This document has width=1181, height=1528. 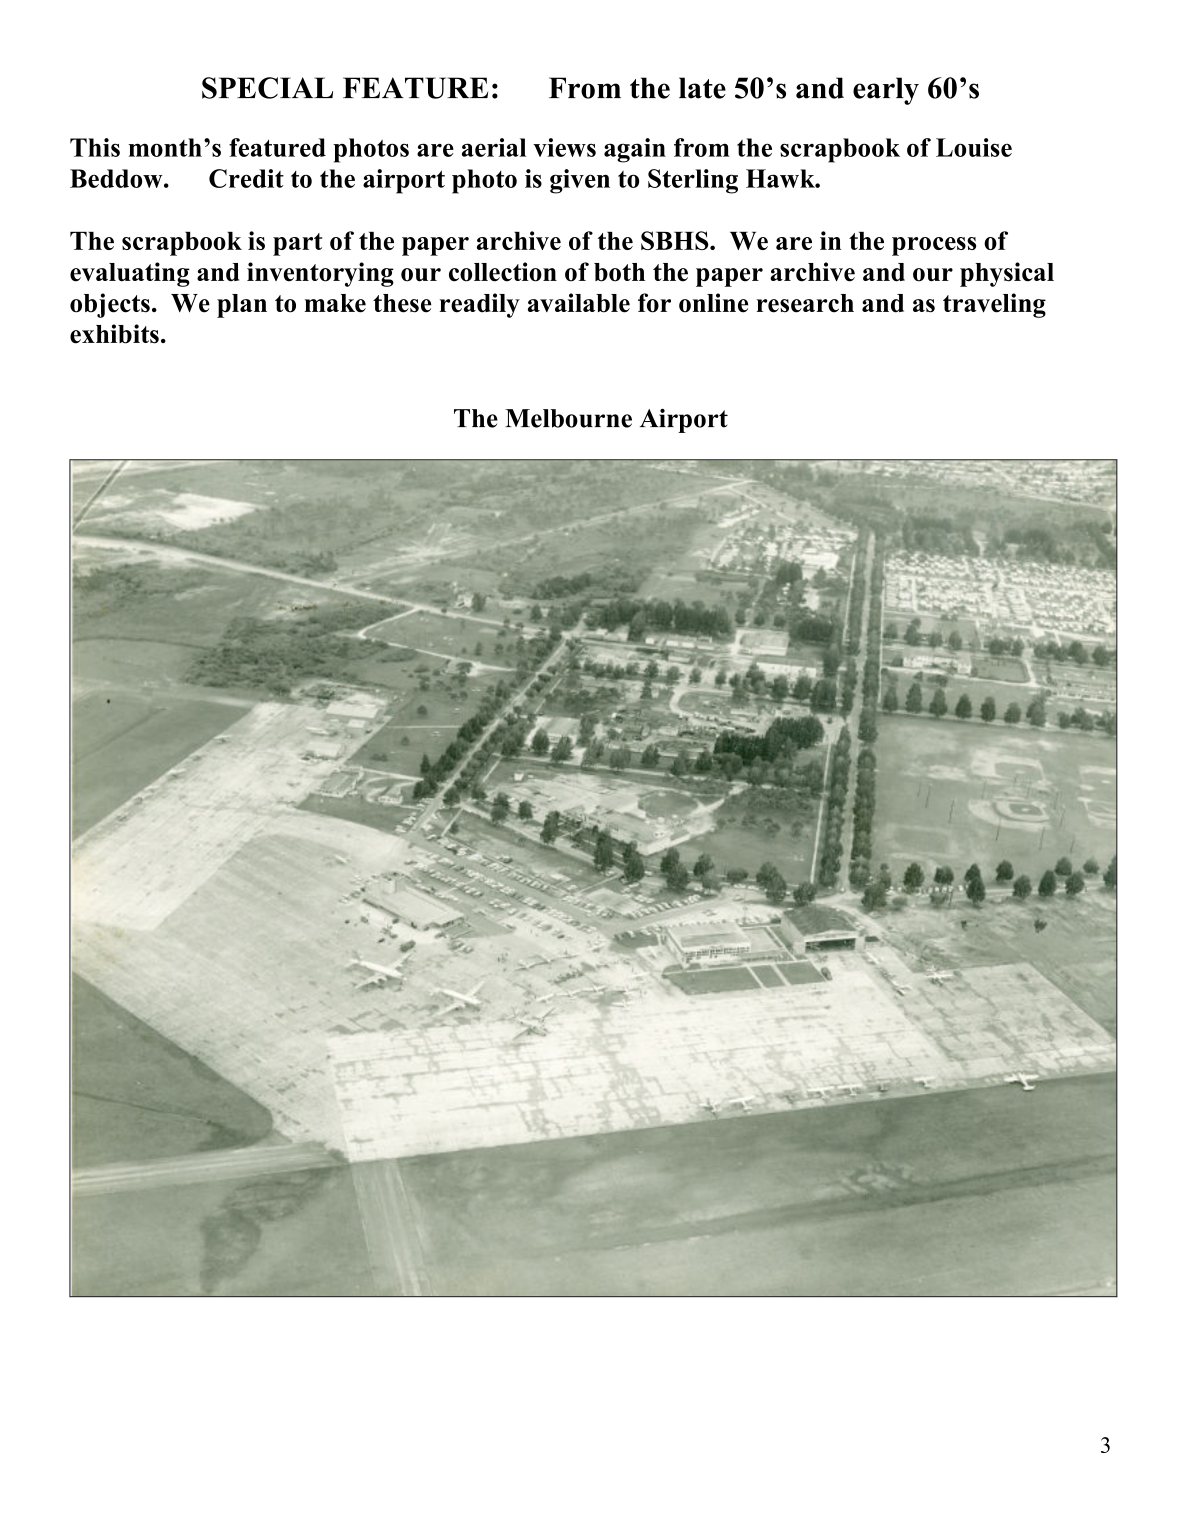 What do you see at coordinates (568, 418) in the document?
I see `Melbourne` at bounding box center [568, 418].
